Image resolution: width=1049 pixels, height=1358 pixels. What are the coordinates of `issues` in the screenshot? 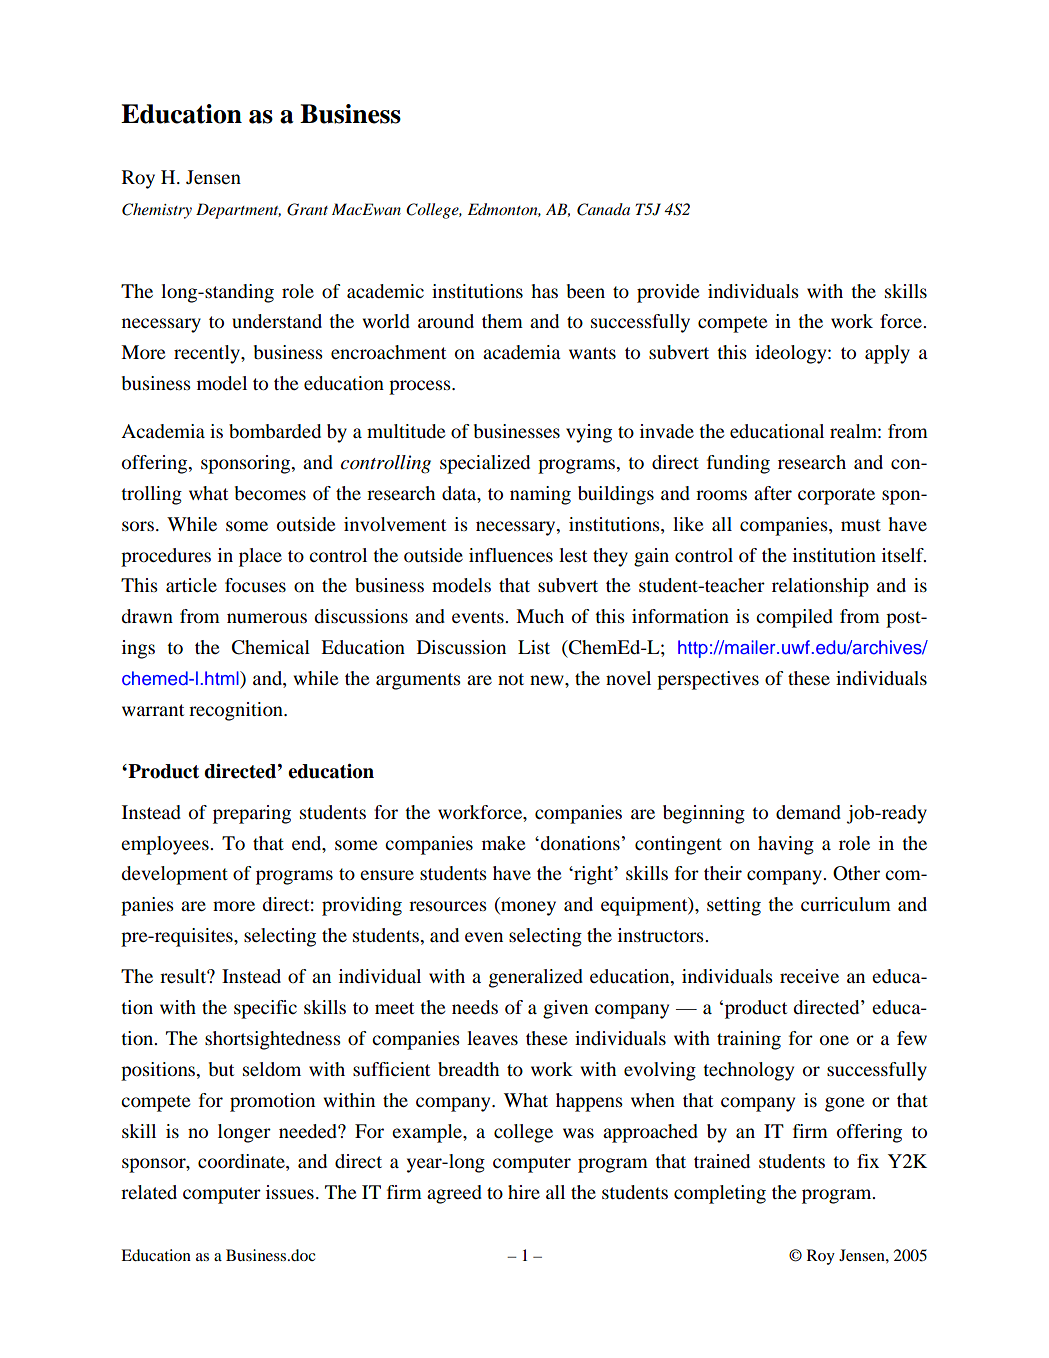 It's located at (290, 1192).
